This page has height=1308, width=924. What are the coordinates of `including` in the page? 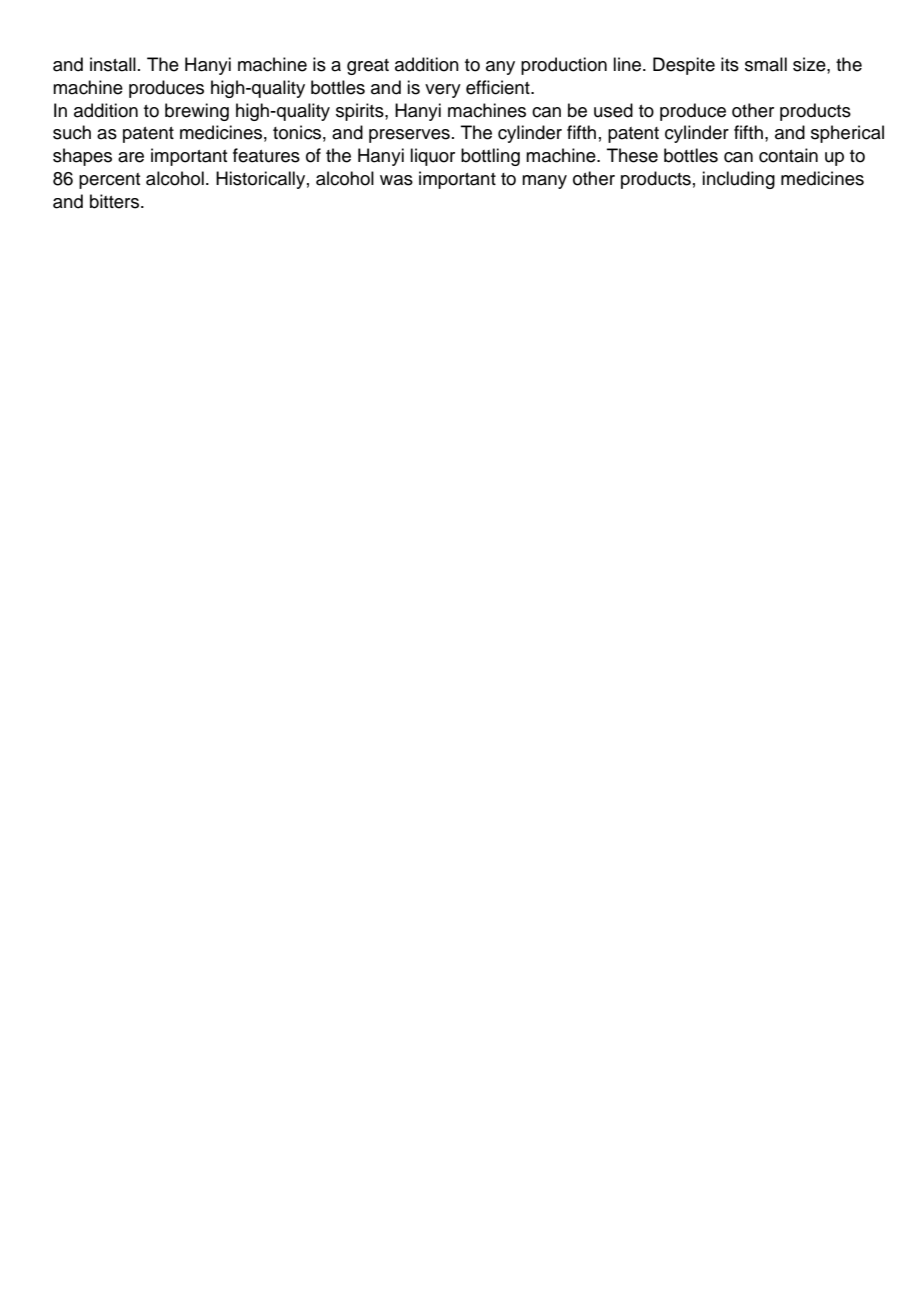 It's located at (738, 180).
